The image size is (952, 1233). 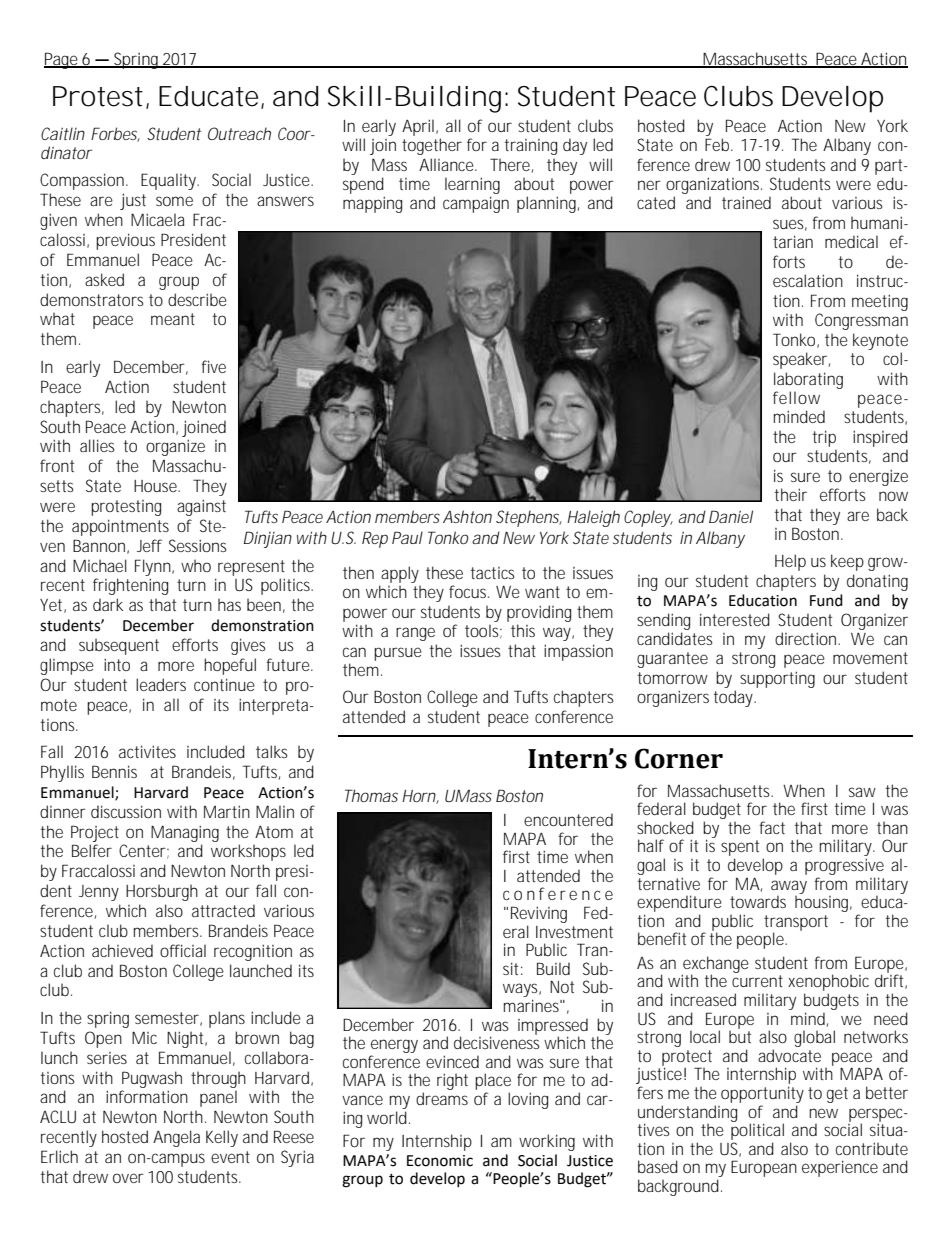 What do you see at coordinates (826, 600) in the page?
I see `Fund` at bounding box center [826, 600].
